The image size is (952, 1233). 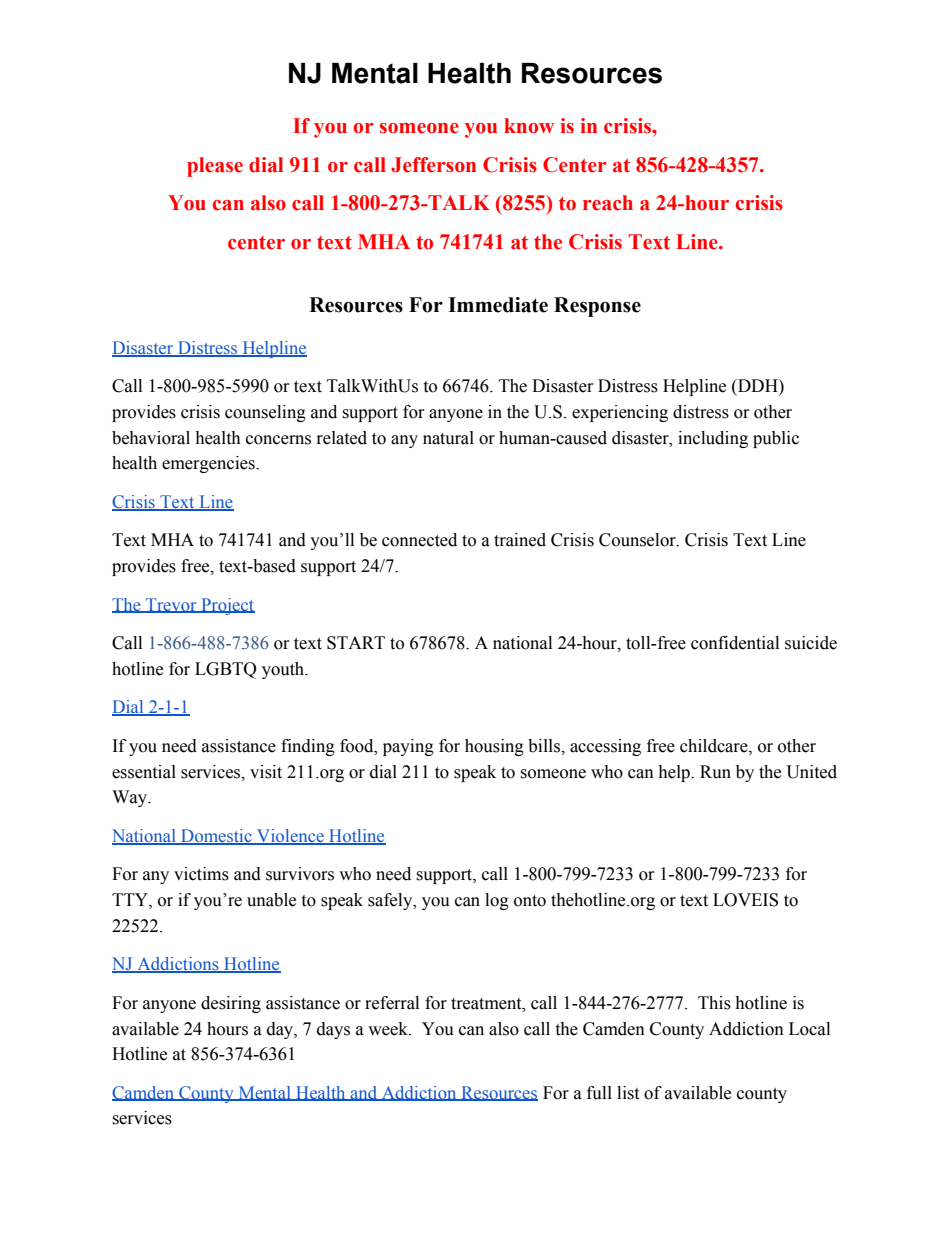 I want to click on please, so click(x=215, y=167).
